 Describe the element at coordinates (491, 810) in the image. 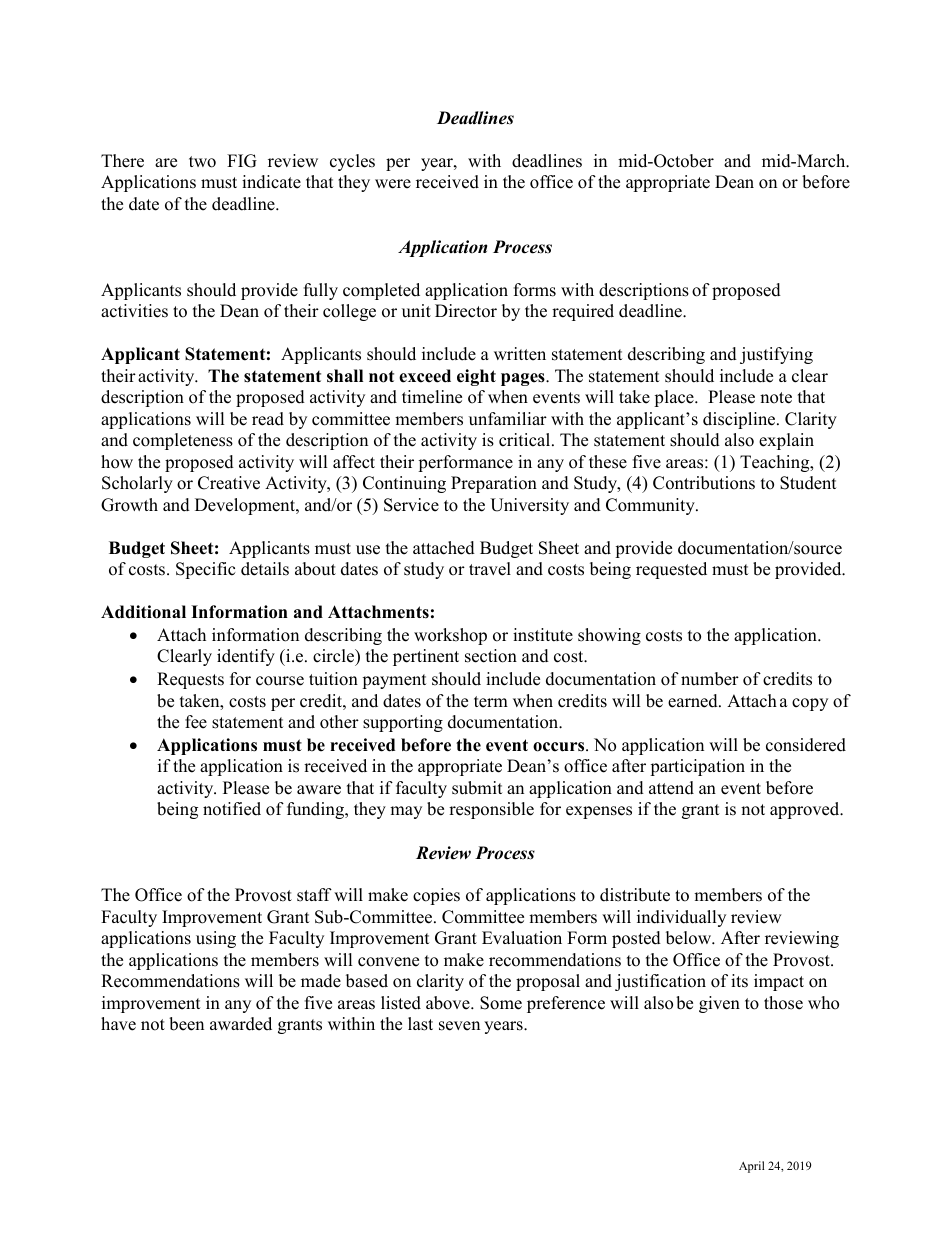

I see `responsible` at that location.
